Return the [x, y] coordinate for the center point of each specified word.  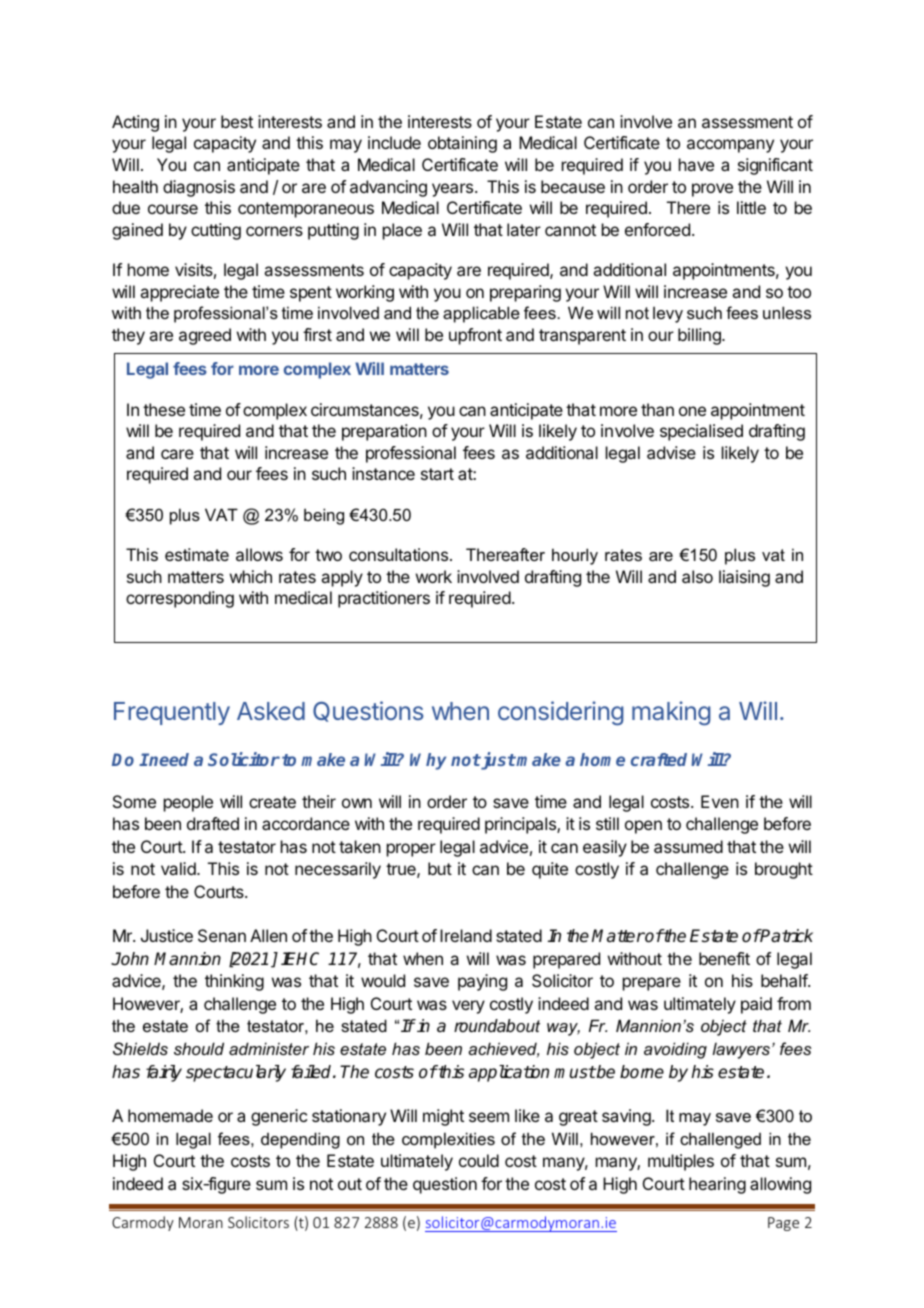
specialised [701, 432]
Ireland [466, 935]
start [437, 474]
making [671, 713]
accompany [730, 146]
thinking [234, 982]
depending [300, 1140]
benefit [724, 958]
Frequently [172, 713]
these [164, 409]
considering [561, 713]
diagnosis [199, 188]
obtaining [462, 144]
